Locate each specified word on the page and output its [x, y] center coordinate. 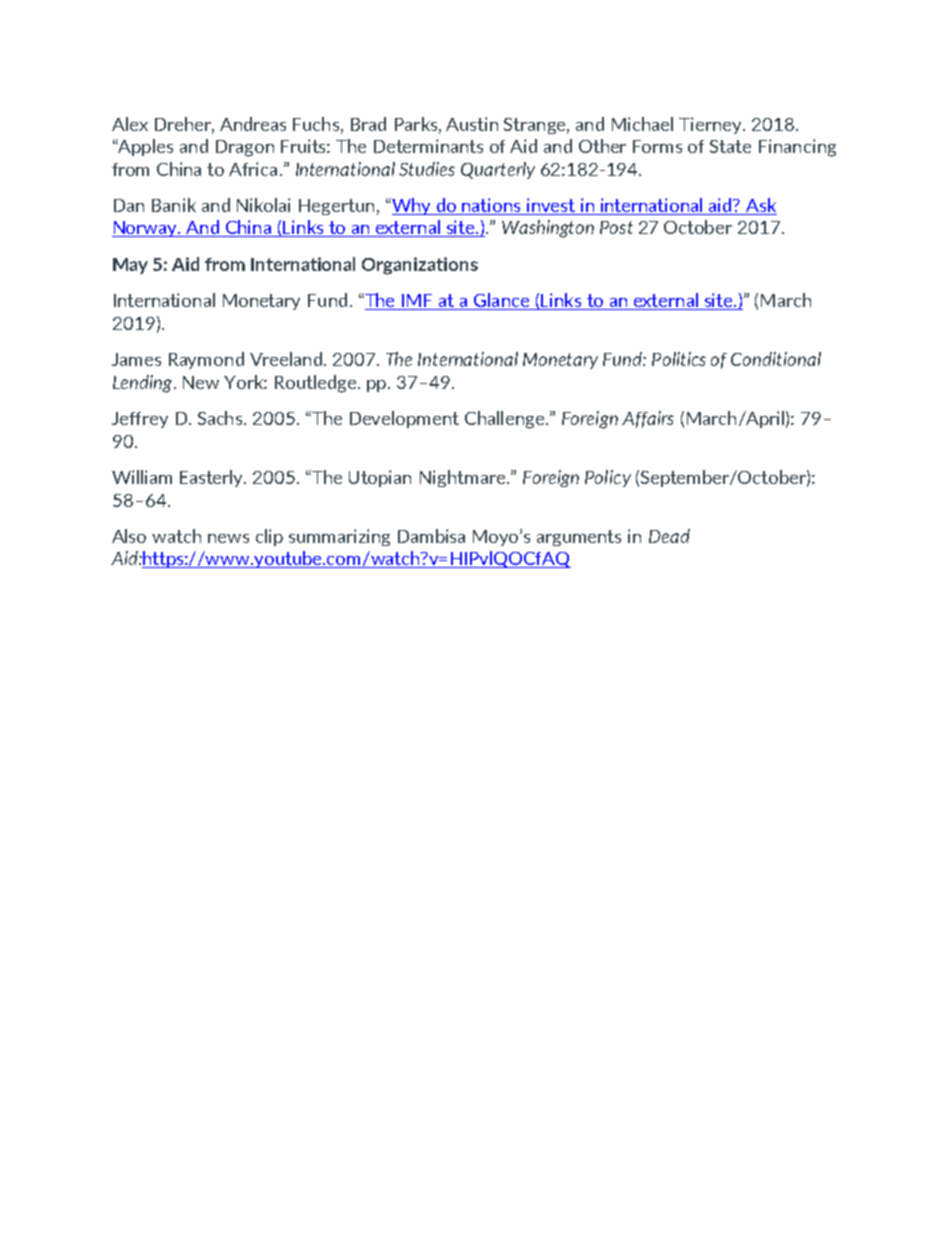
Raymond [206, 360]
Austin [472, 124]
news [228, 538]
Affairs [648, 419]
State [730, 146]
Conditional [776, 359]
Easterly [213, 478]
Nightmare [464, 478]
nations [491, 205]
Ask [761, 205]
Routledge [315, 384]
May [130, 266]
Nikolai [263, 205]
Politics [679, 359]
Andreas [253, 124]
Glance [501, 301]
